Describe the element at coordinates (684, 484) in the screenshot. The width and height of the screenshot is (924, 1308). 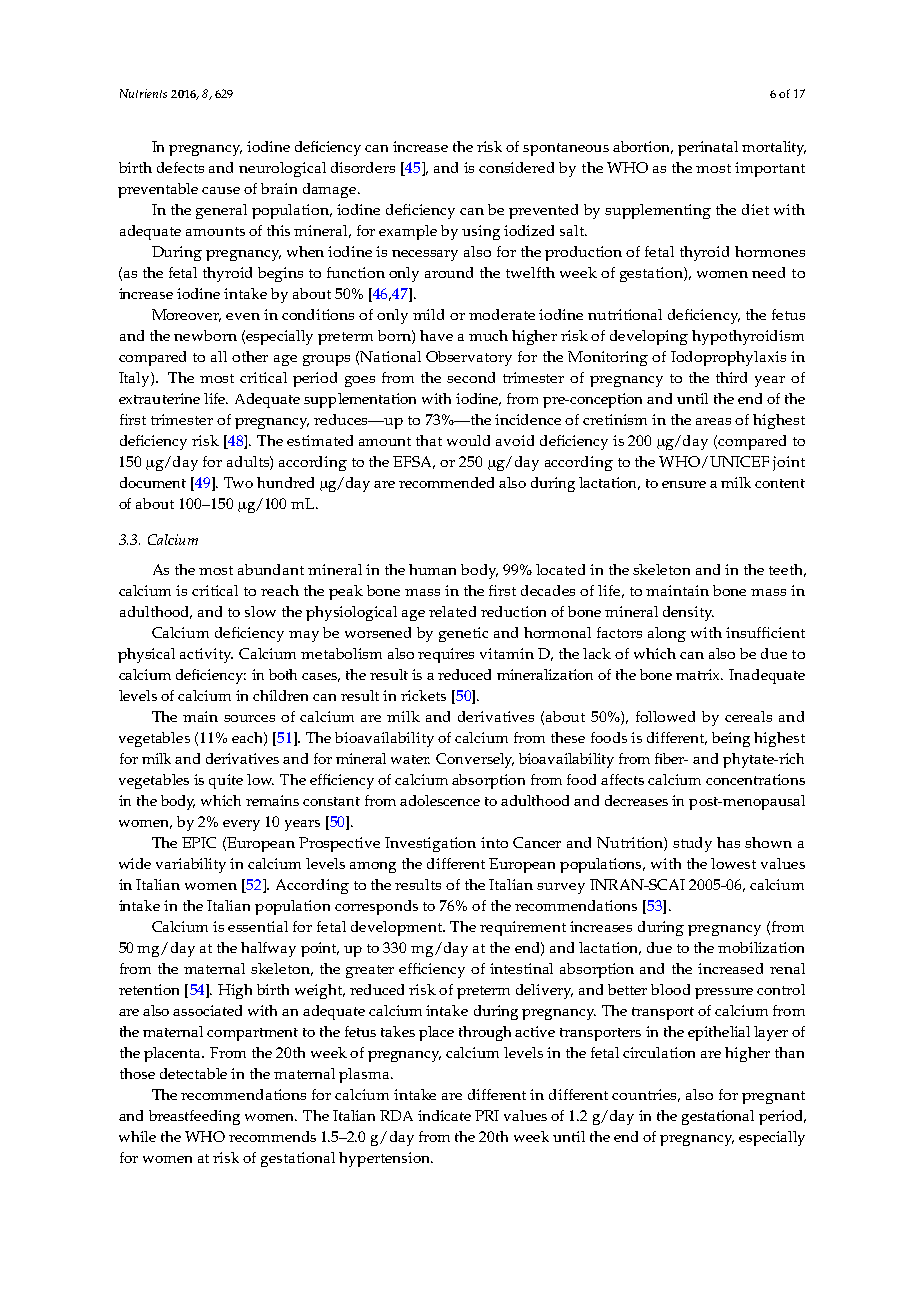
I see `ensure` at that location.
